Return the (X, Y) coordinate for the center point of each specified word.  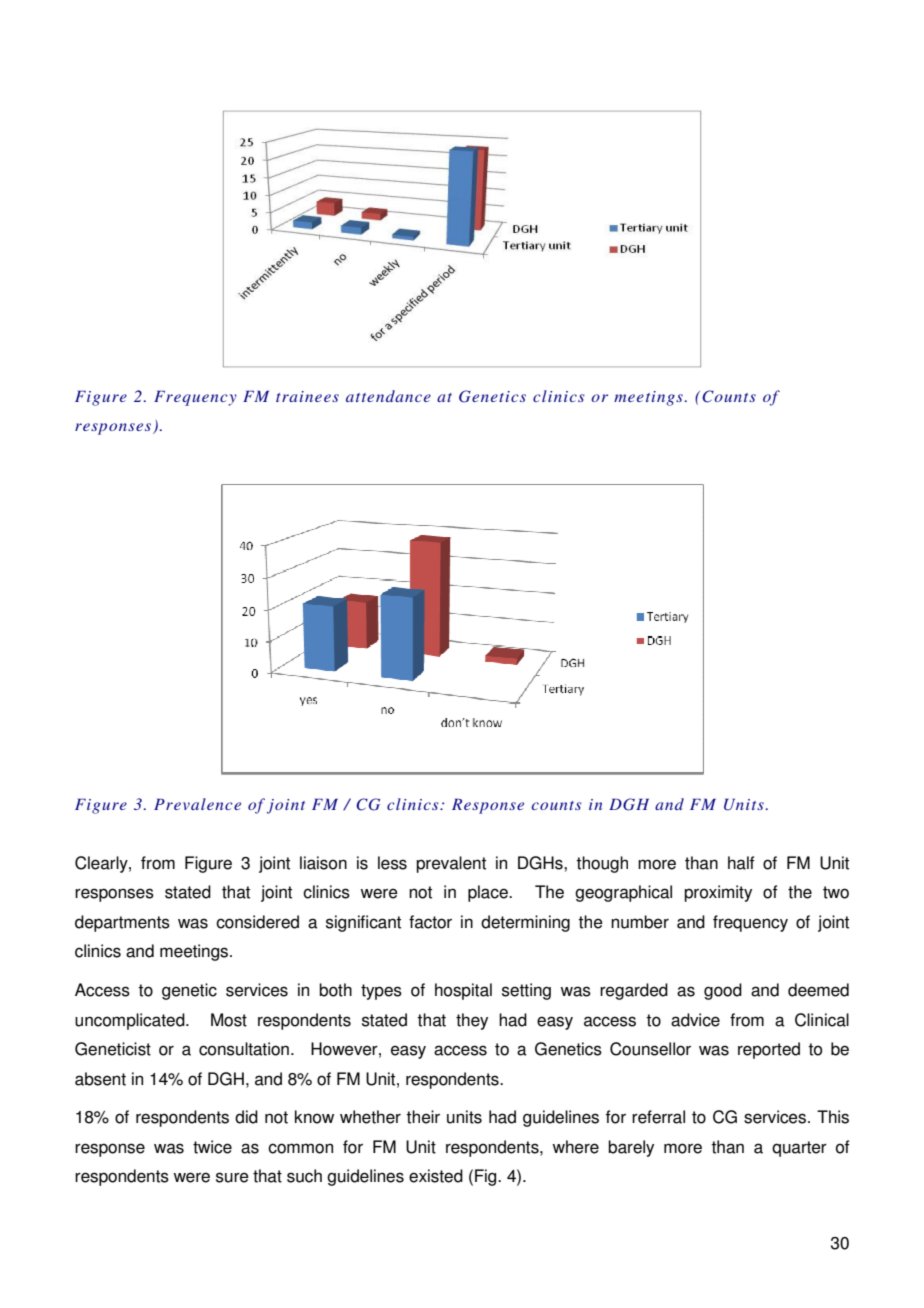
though (602, 864)
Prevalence (197, 804)
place (489, 893)
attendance (388, 396)
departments (122, 923)
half (741, 863)
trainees (307, 396)
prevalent (451, 864)
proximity (718, 893)
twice (212, 1147)
